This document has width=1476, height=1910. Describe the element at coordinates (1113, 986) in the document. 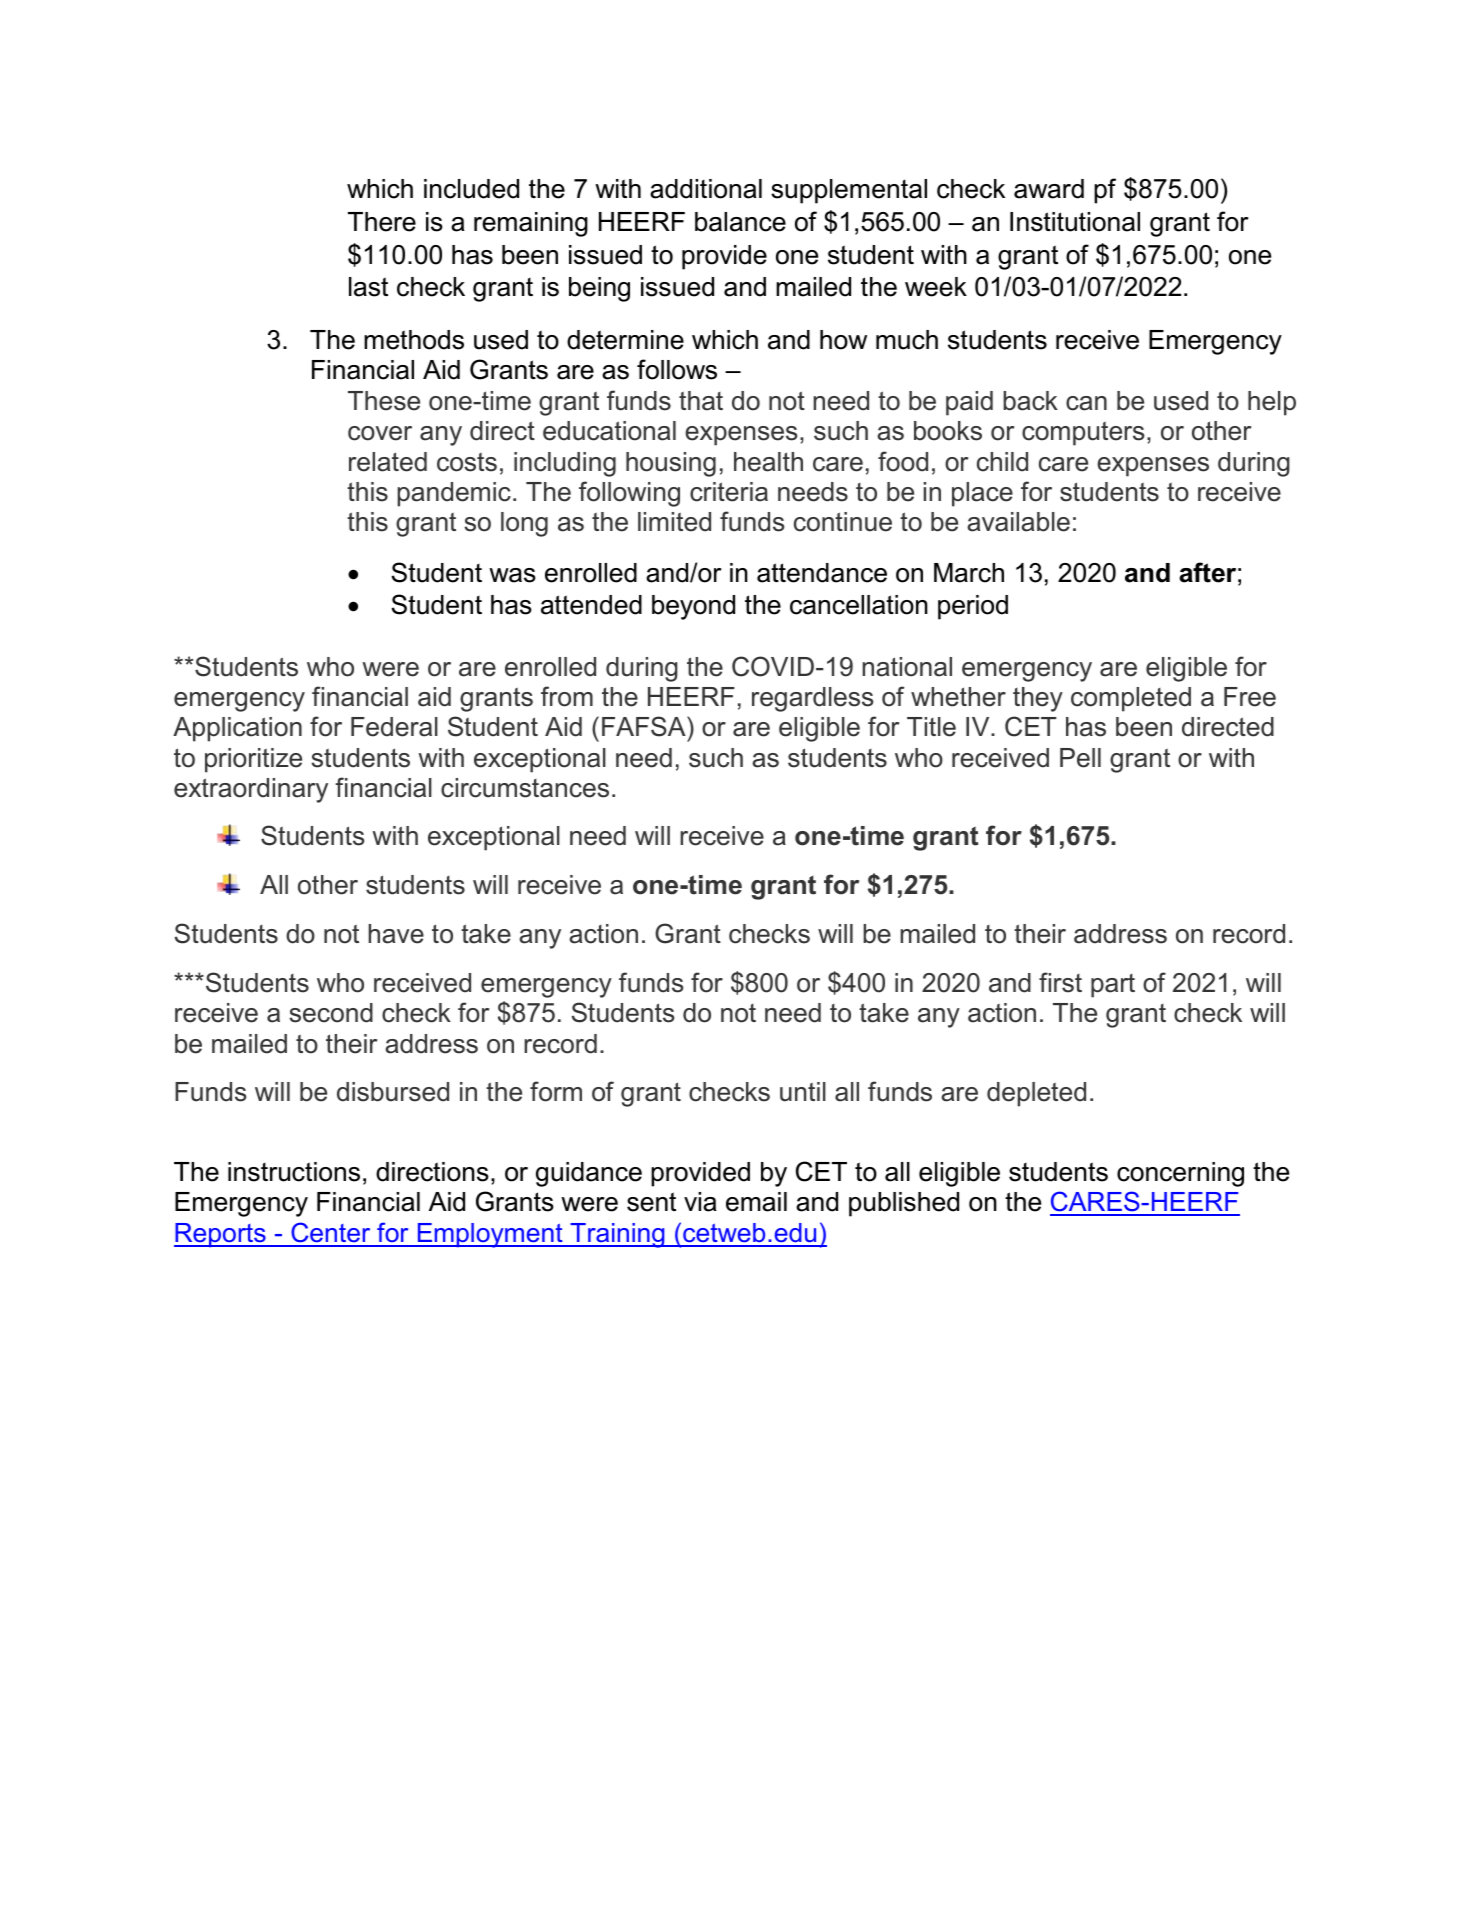

I see `part` at that location.
